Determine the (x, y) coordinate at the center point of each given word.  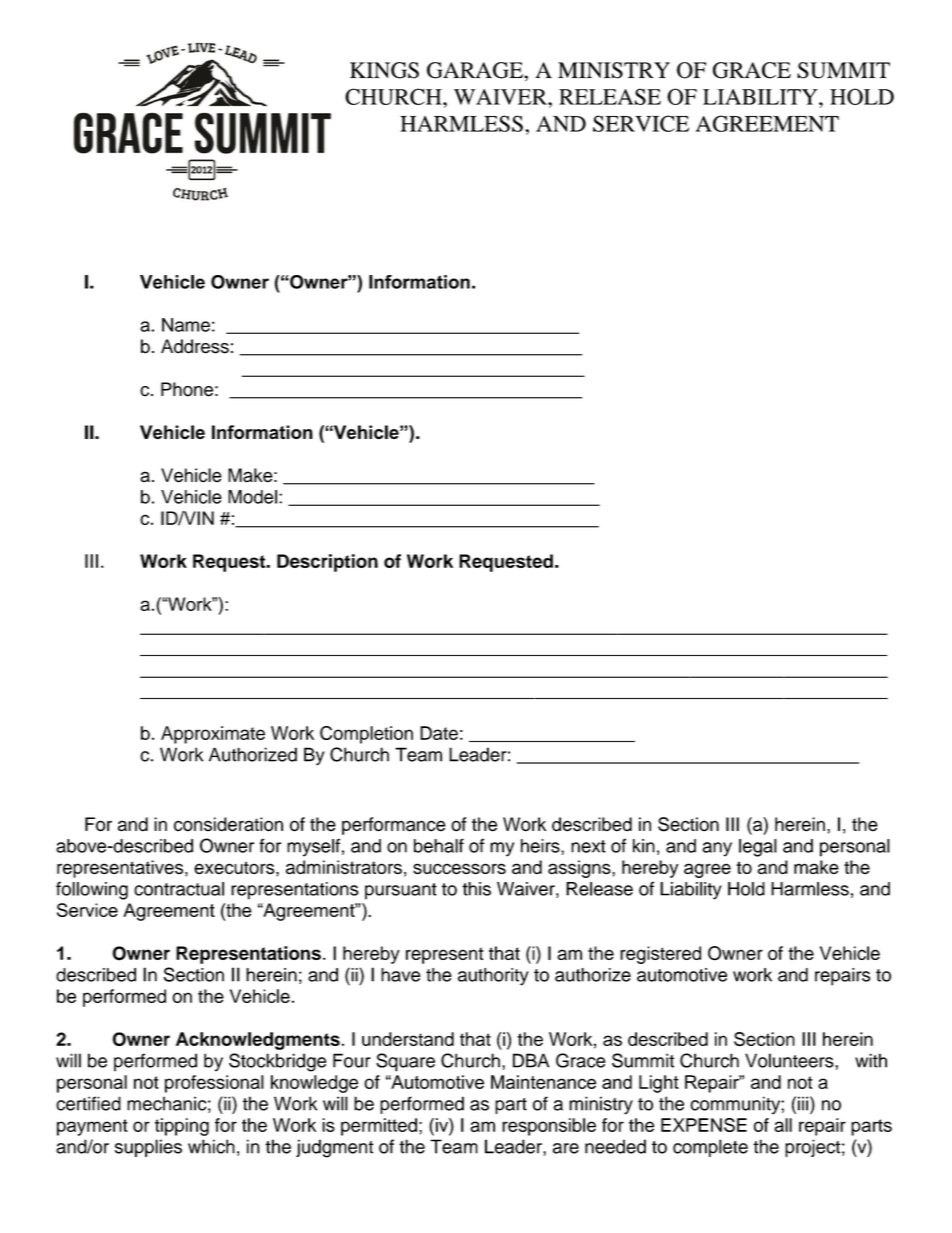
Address (195, 346)
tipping (182, 1127)
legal (758, 848)
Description (327, 563)
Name (186, 325)
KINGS (384, 70)
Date (439, 733)
